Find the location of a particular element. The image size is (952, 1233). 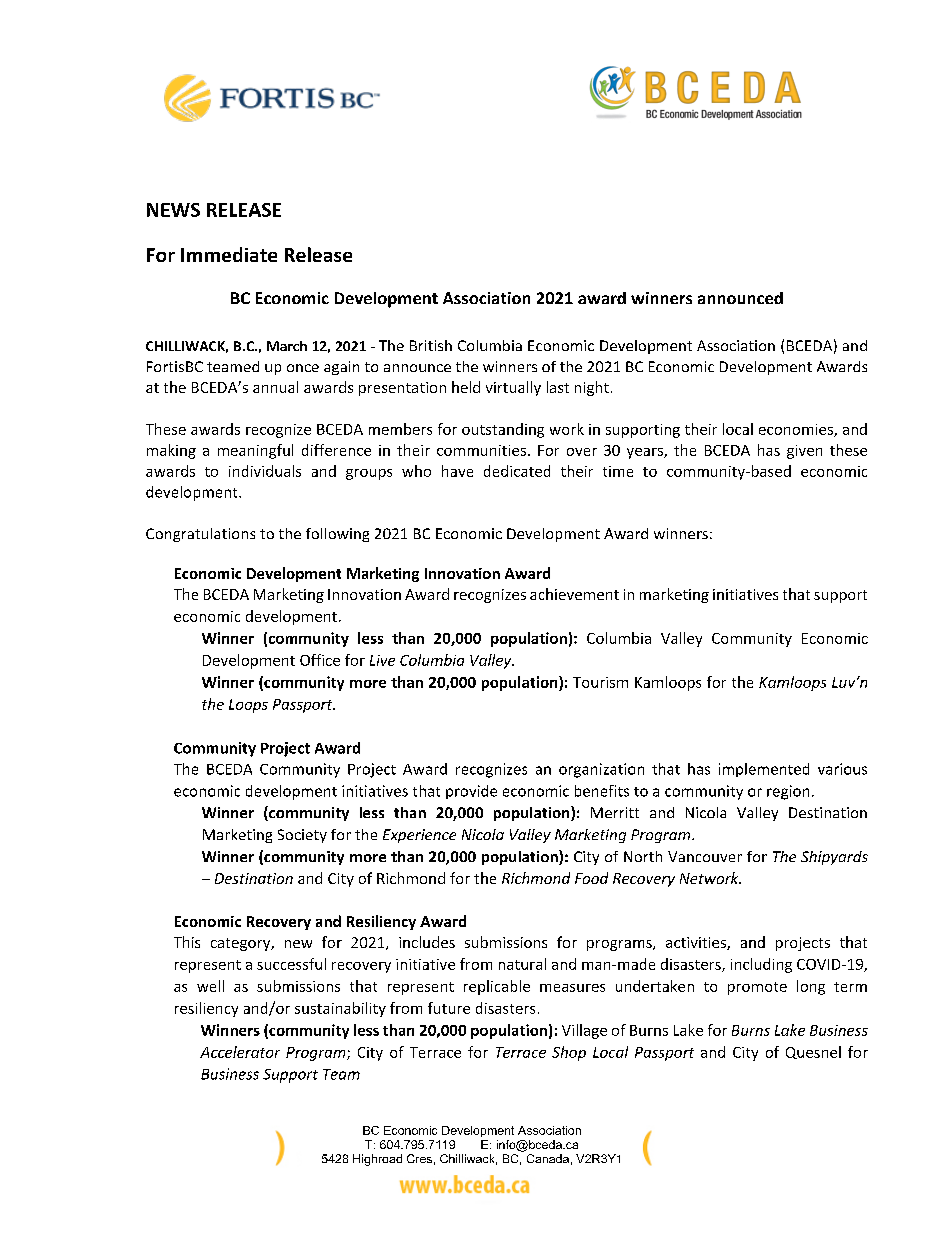

British is located at coordinates (431, 345).
